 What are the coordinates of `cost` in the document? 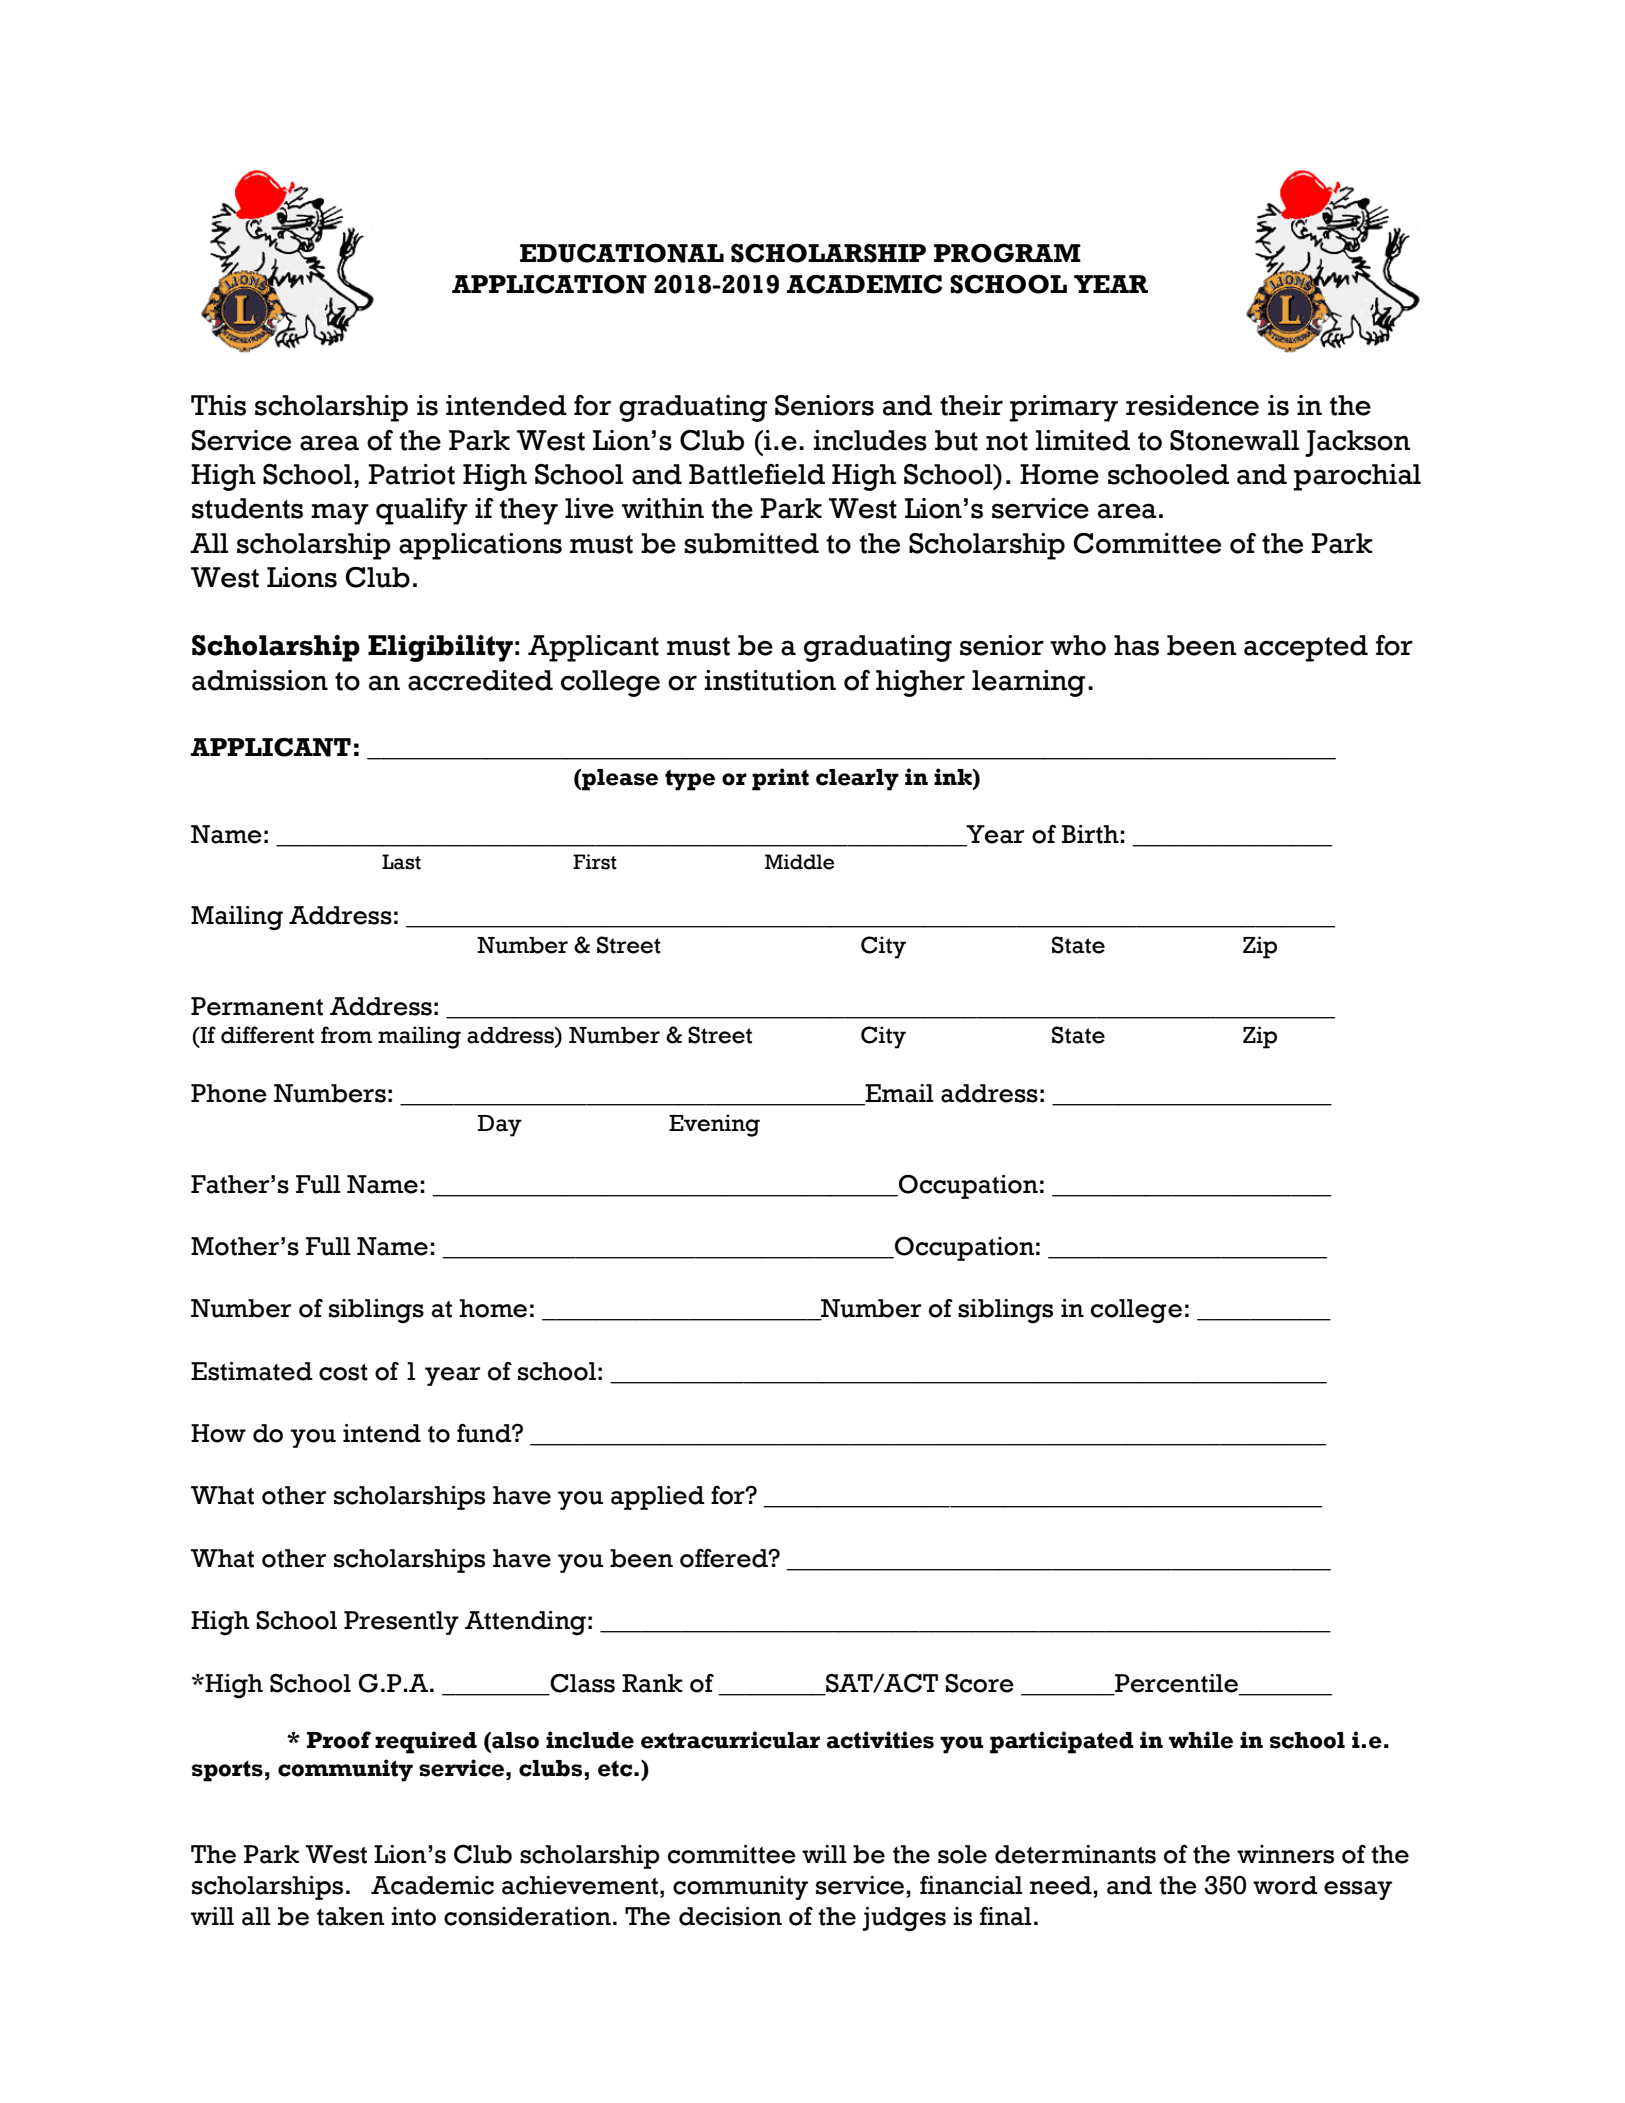 It's located at (343, 1372).
